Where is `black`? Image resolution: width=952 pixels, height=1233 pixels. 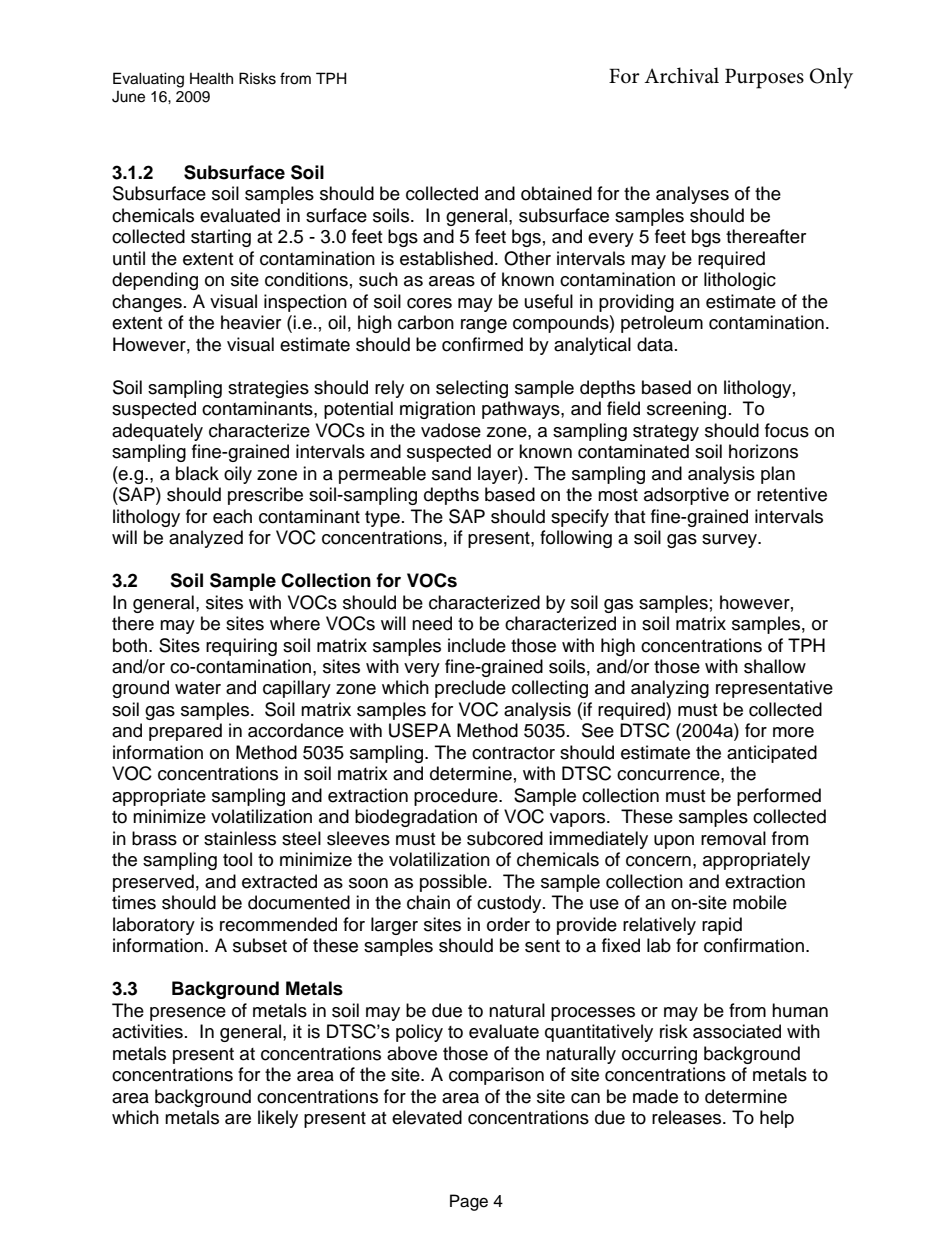
black is located at coordinates (197, 473).
